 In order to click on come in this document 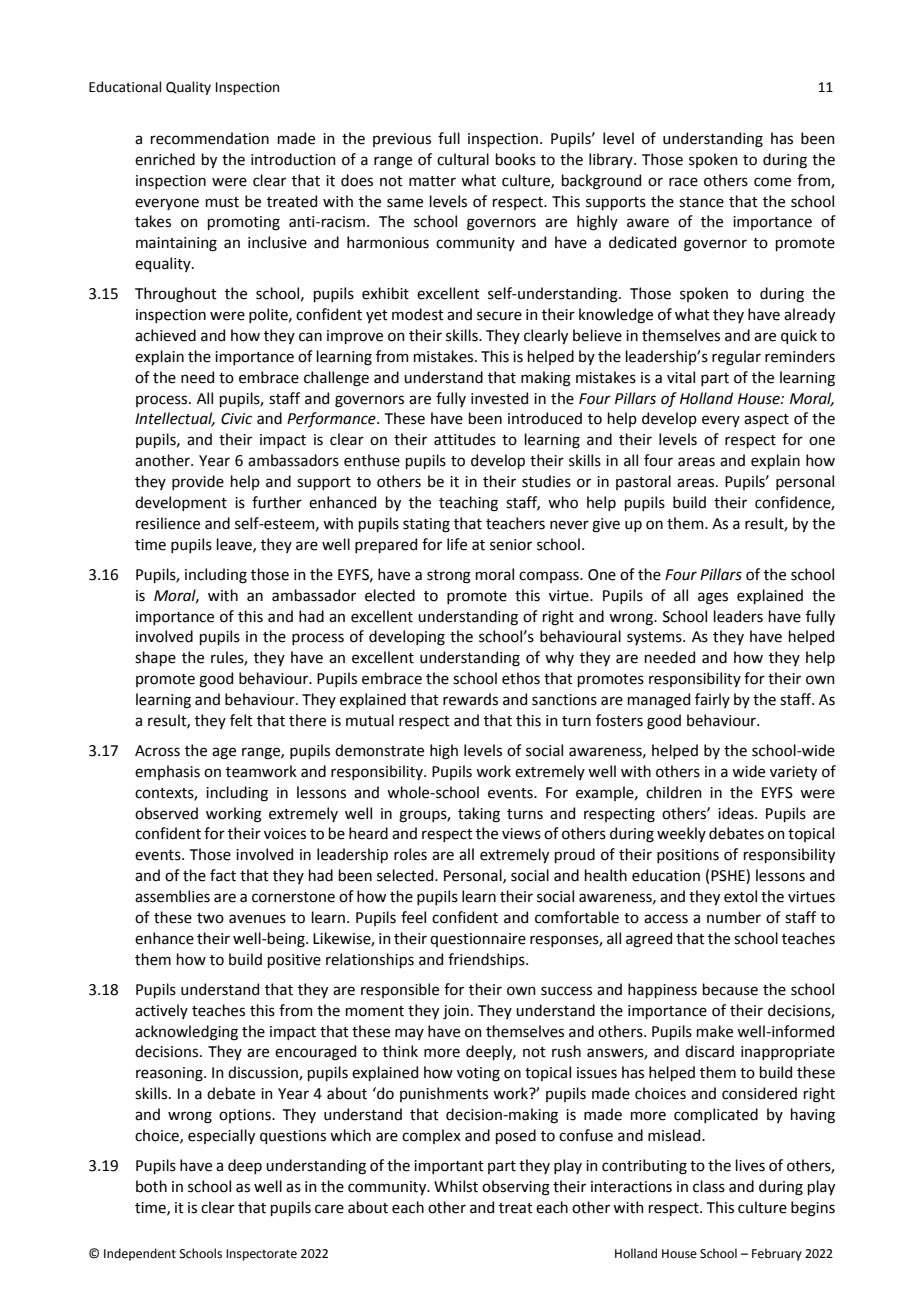, I will do `click(772, 182)`.
